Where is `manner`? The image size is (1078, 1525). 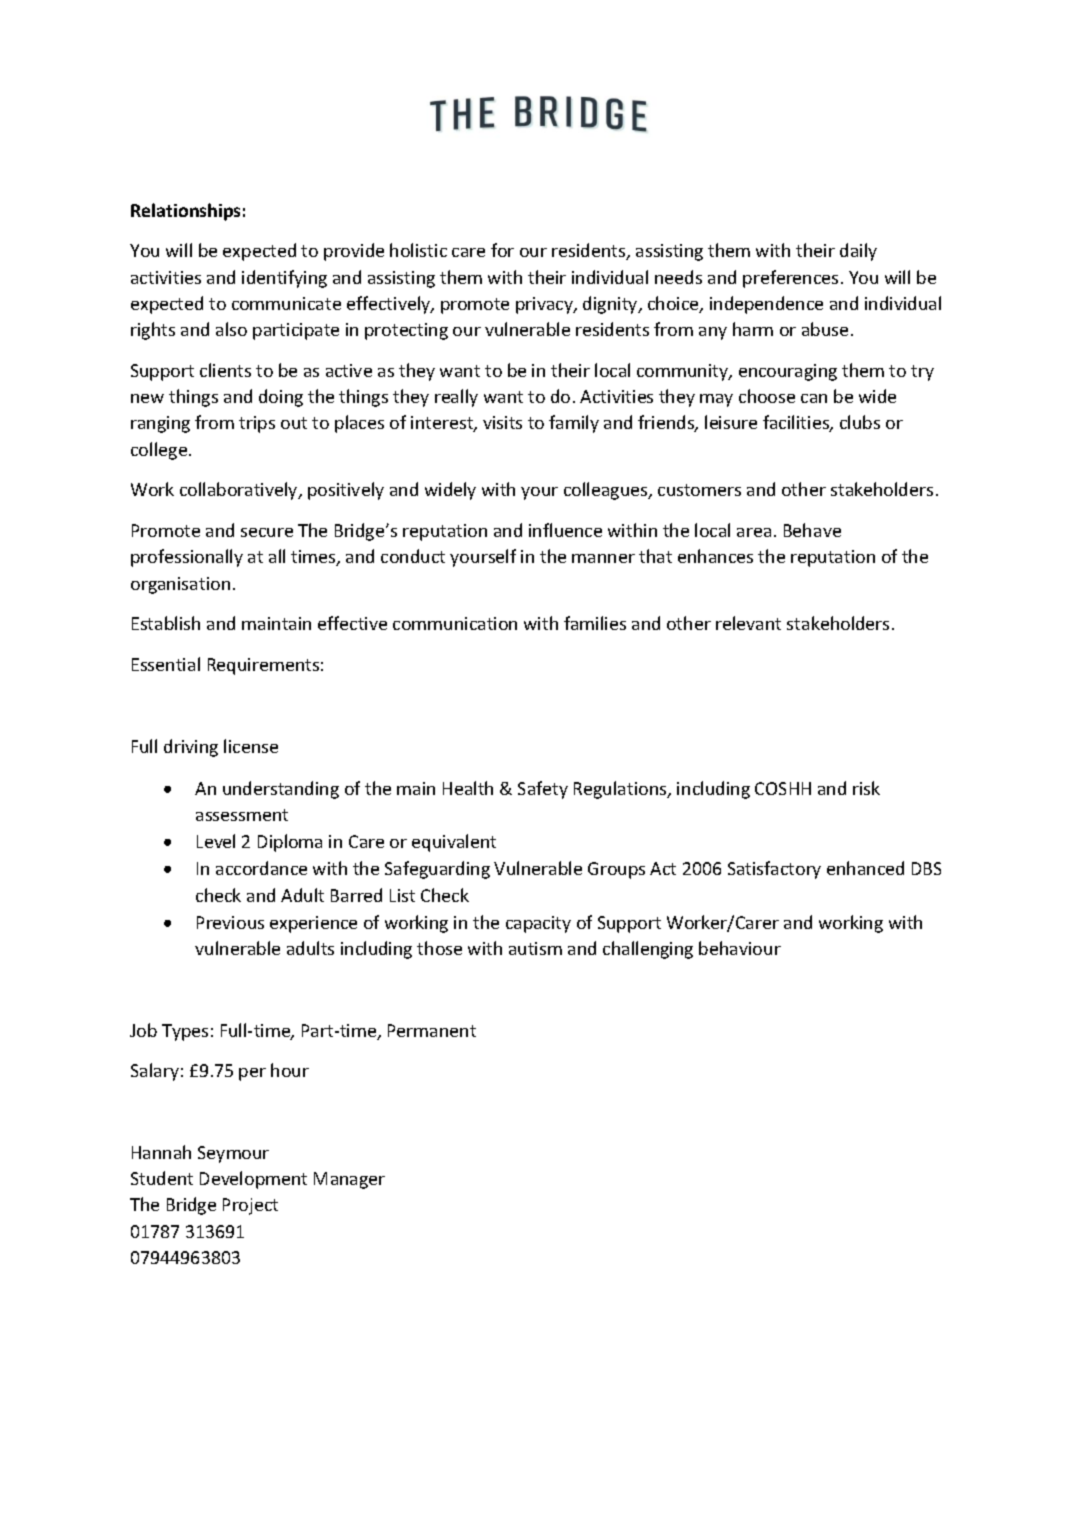
manner is located at coordinates (603, 558).
